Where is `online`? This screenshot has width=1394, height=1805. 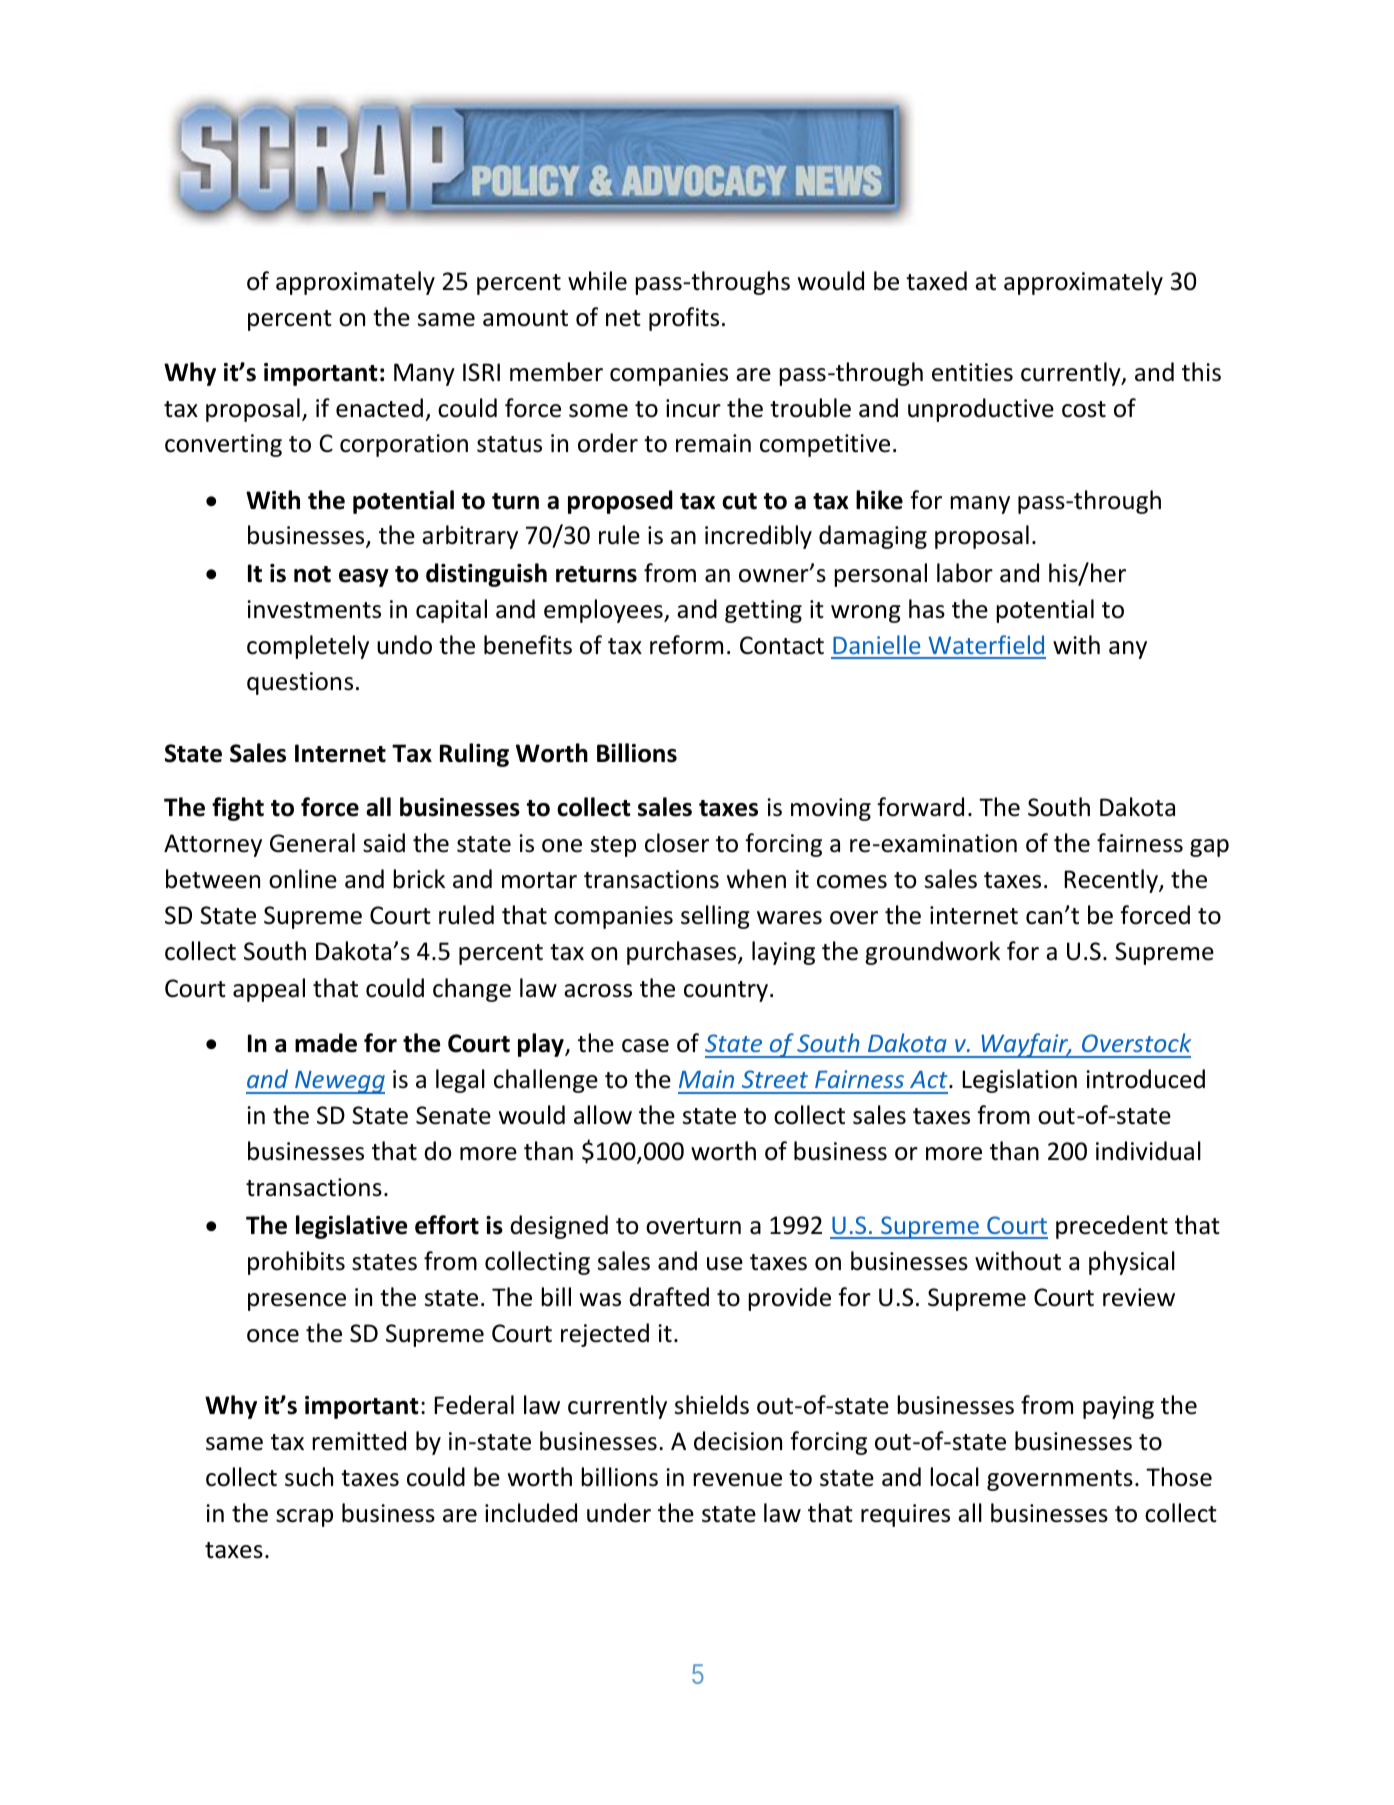 online is located at coordinates (303, 879).
